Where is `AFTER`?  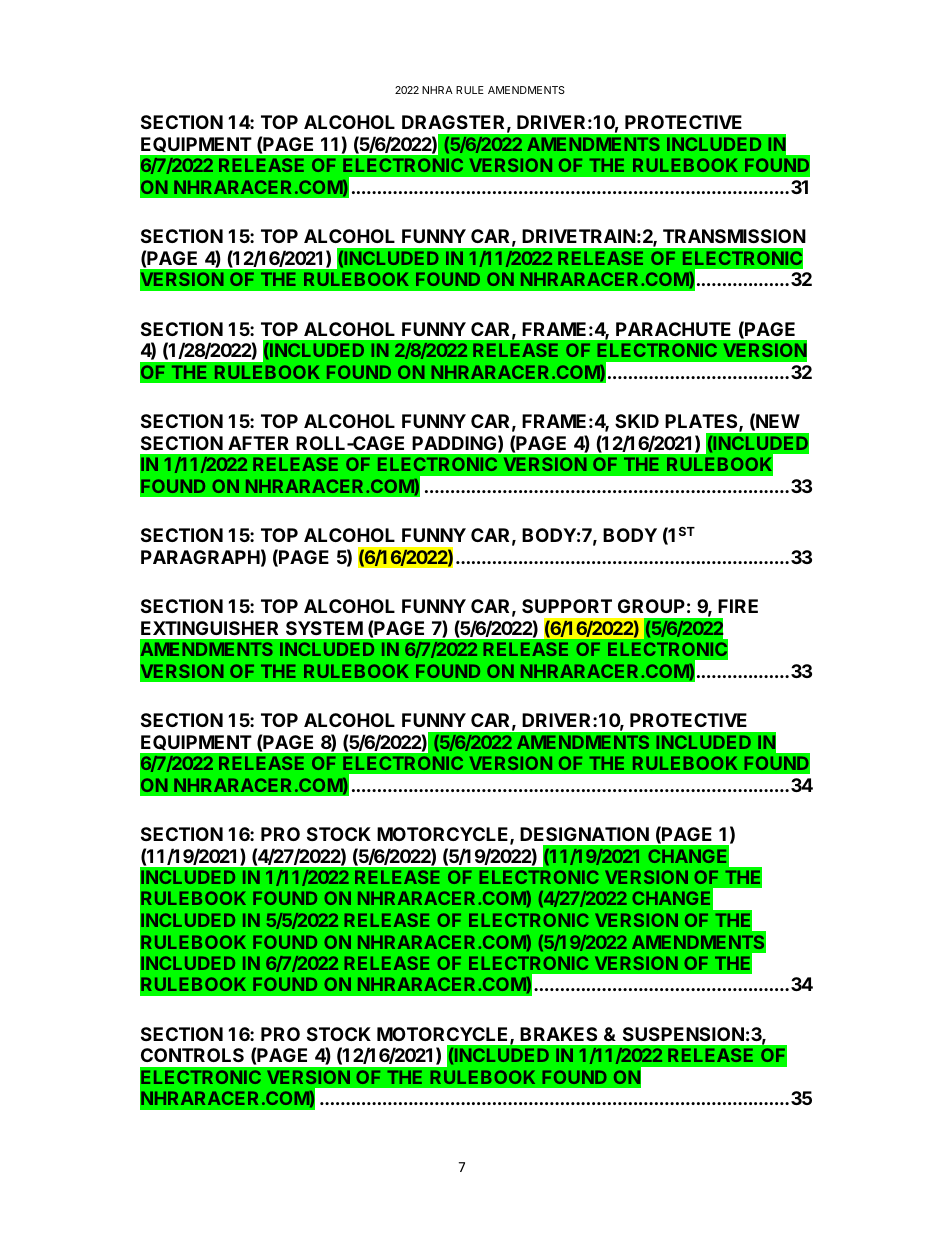 AFTER is located at coordinates (258, 443).
